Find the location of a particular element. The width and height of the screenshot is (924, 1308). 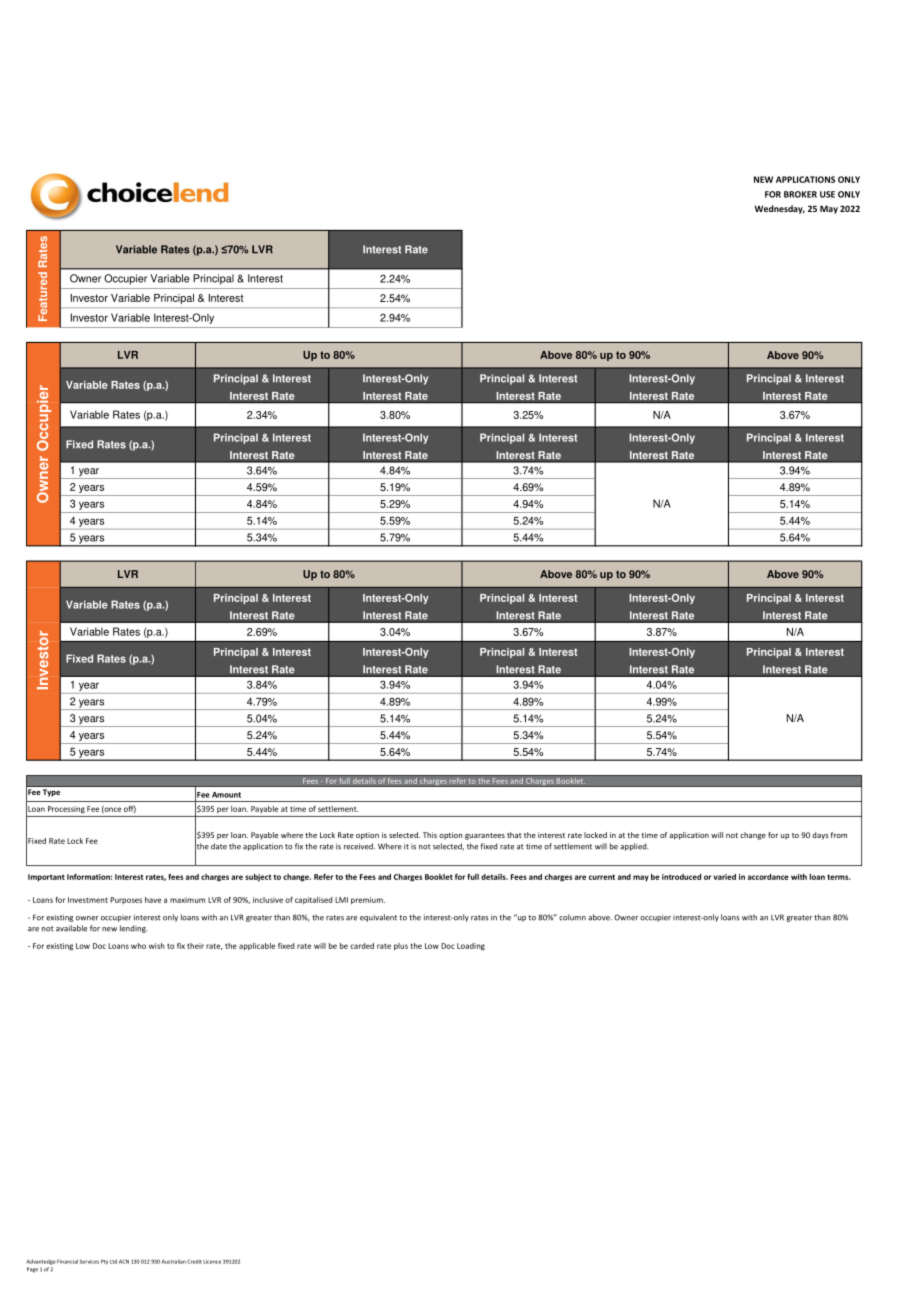

USE is located at coordinates (827, 194).
